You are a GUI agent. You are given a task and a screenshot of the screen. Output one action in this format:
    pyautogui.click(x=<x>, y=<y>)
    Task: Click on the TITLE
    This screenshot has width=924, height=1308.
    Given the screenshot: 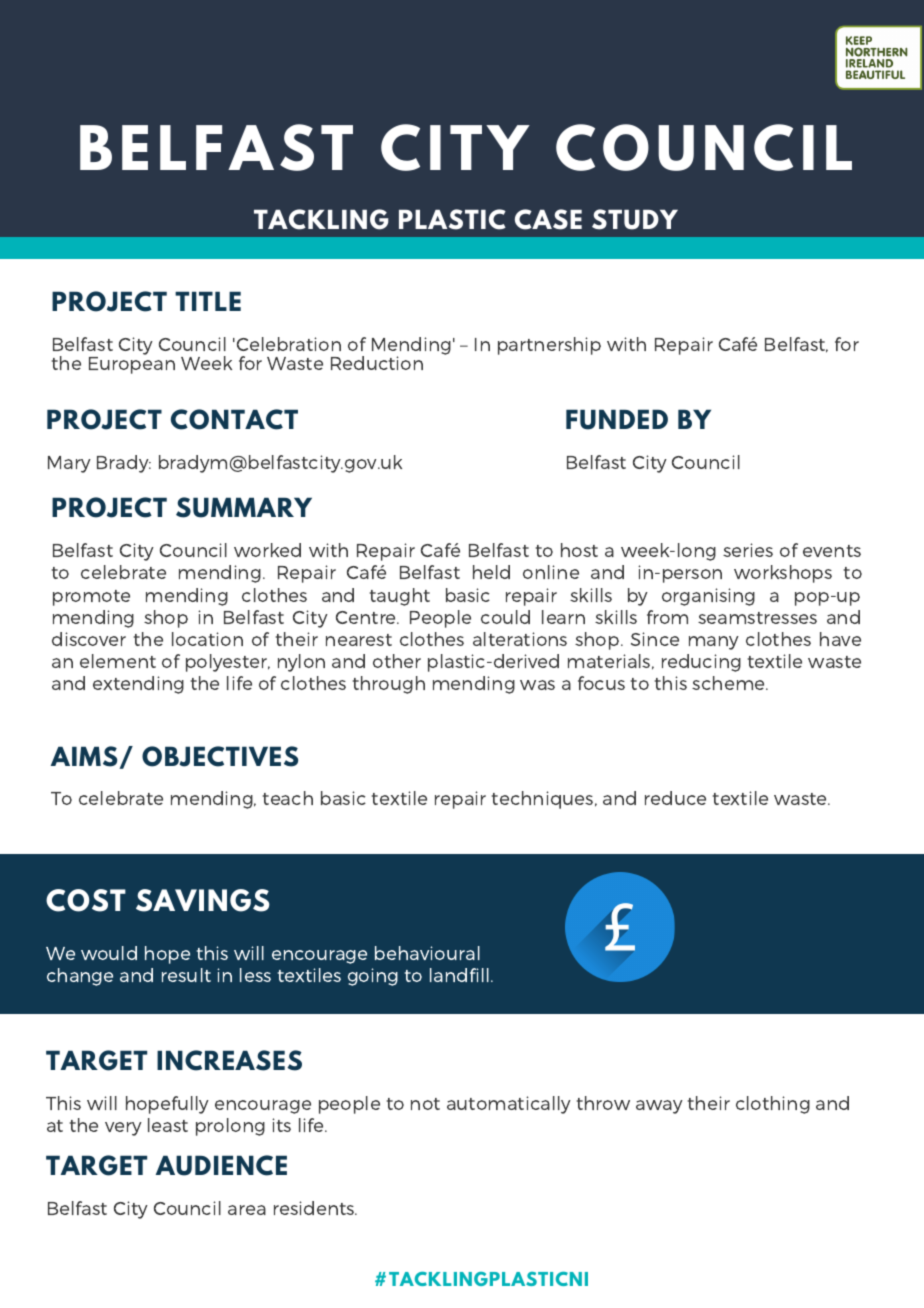 What is the action you would take?
    pyautogui.click(x=208, y=301)
